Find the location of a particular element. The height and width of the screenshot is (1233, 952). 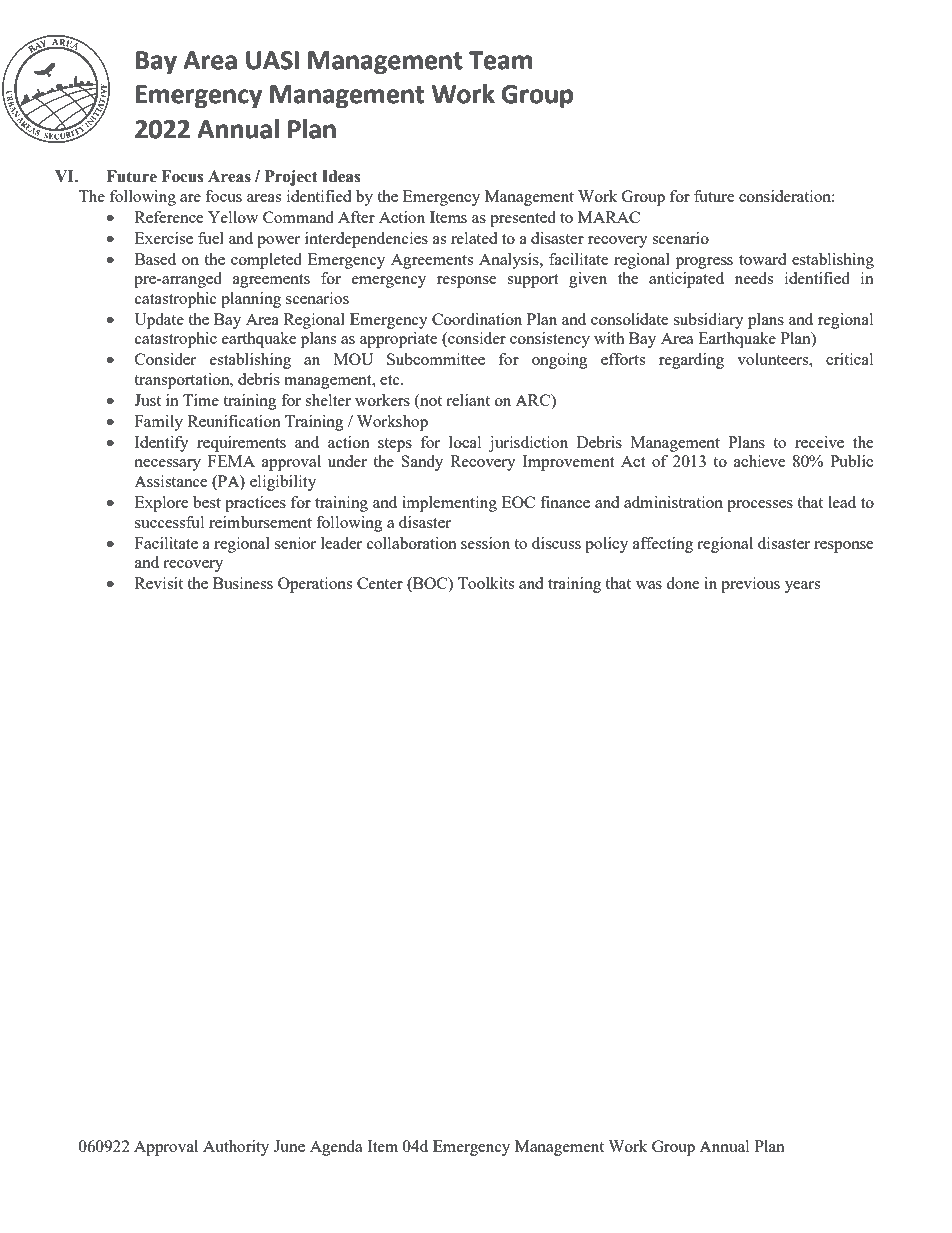

Authority is located at coordinates (236, 1148).
